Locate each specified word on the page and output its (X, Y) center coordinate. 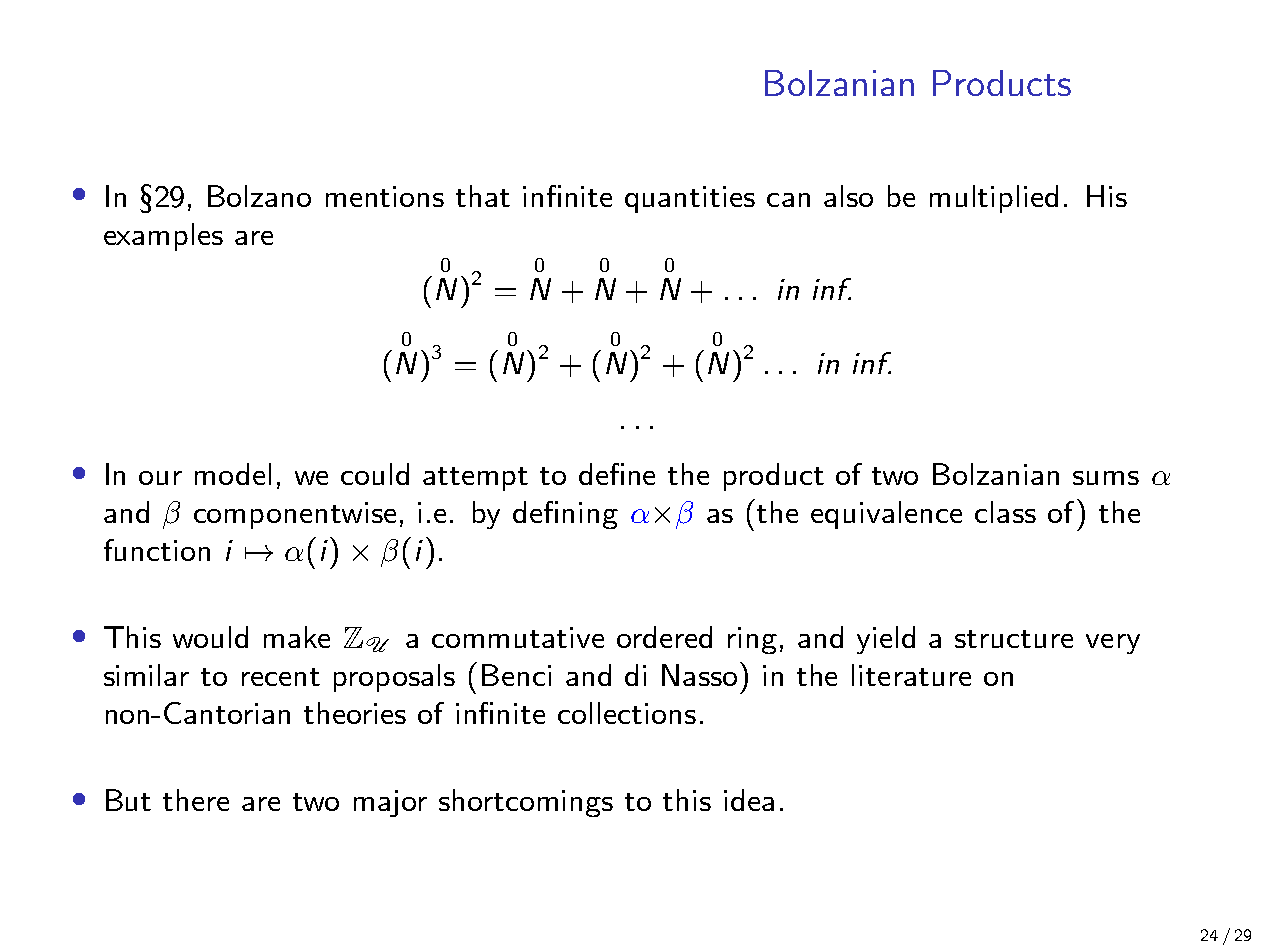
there (196, 800)
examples (163, 237)
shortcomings (526, 803)
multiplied (994, 199)
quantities (690, 199)
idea (749, 800)
